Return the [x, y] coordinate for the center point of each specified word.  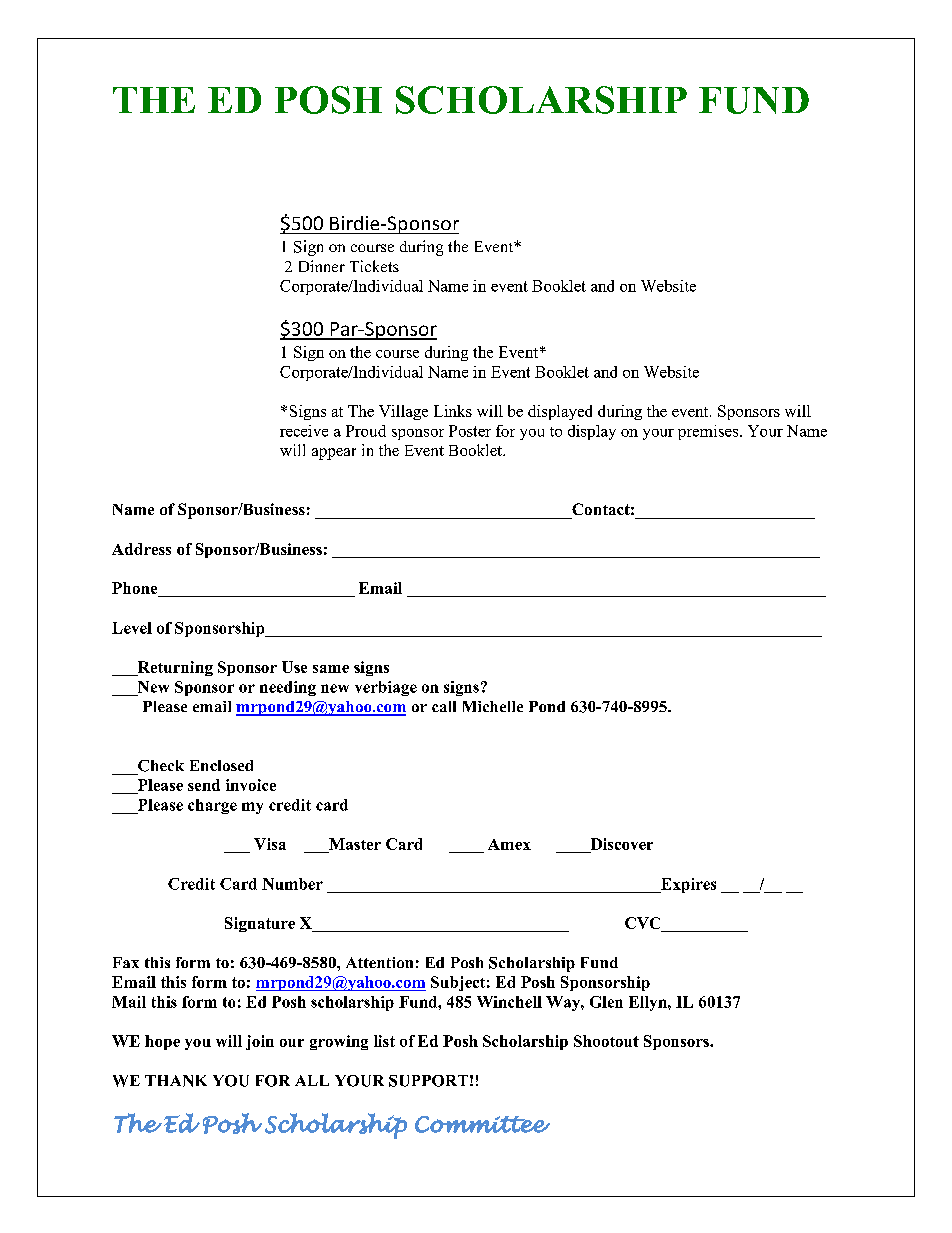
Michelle [493, 706]
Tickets [374, 266]
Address [141, 549]
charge [212, 806]
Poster [470, 431]
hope [162, 1042]
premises [708, 432]
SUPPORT [428, 1081]
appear [334, 454]
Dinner [322, 266]
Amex [509, 844]
